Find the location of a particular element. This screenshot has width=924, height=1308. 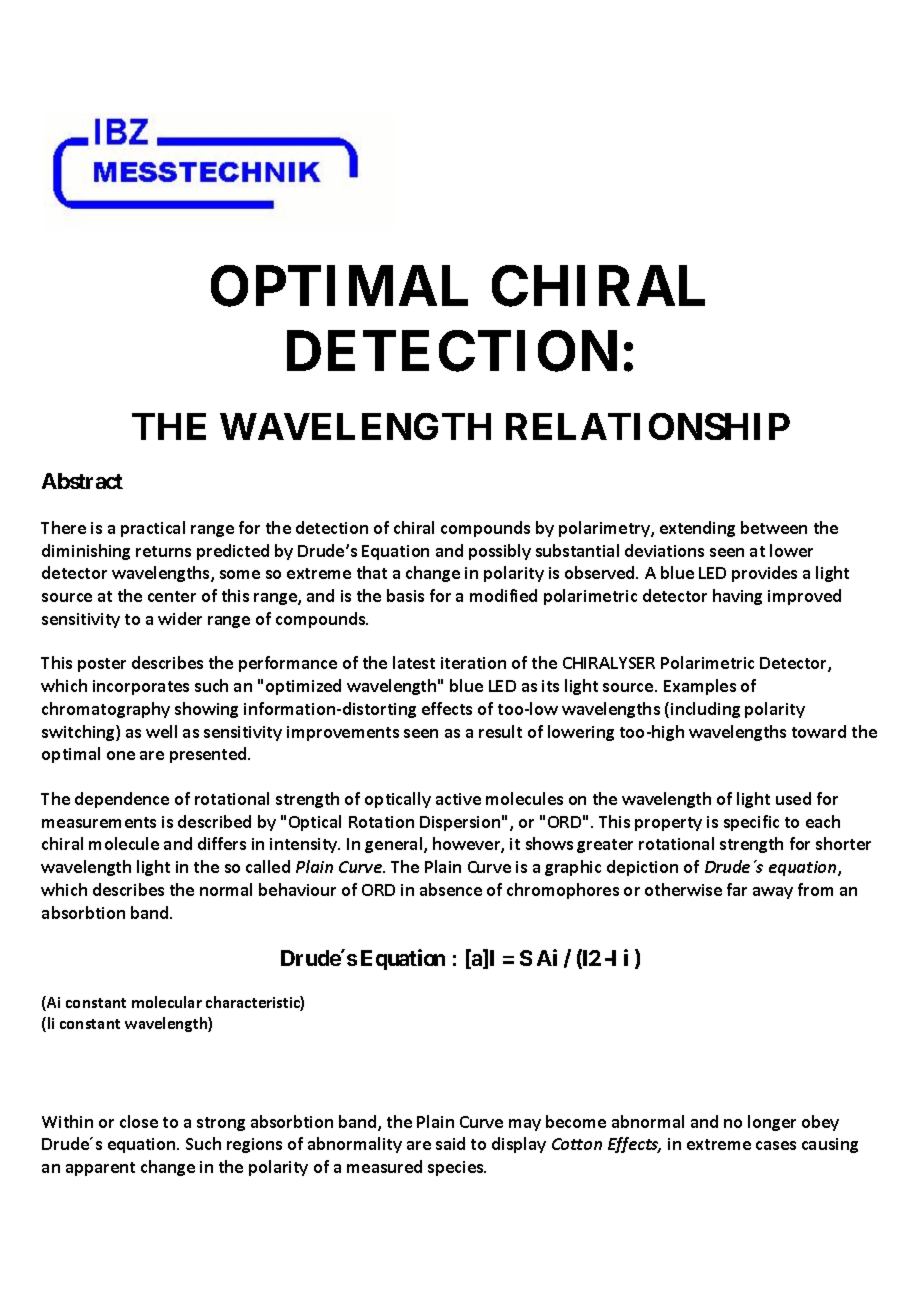

absence is located at coordinates (451, 889).
